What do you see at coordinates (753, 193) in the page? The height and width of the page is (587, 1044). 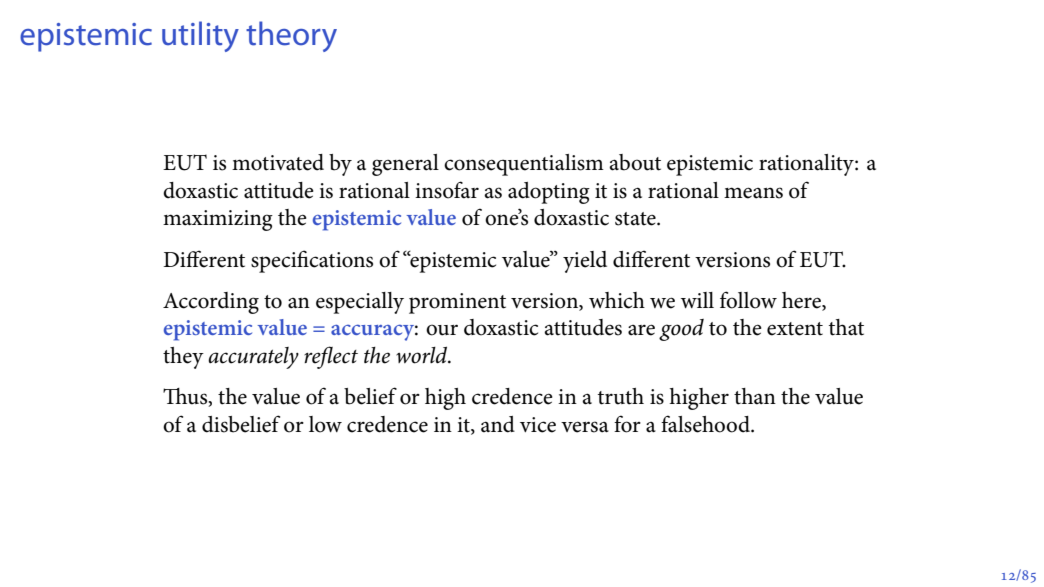 I see `means` at bounding box center [753, 193].
